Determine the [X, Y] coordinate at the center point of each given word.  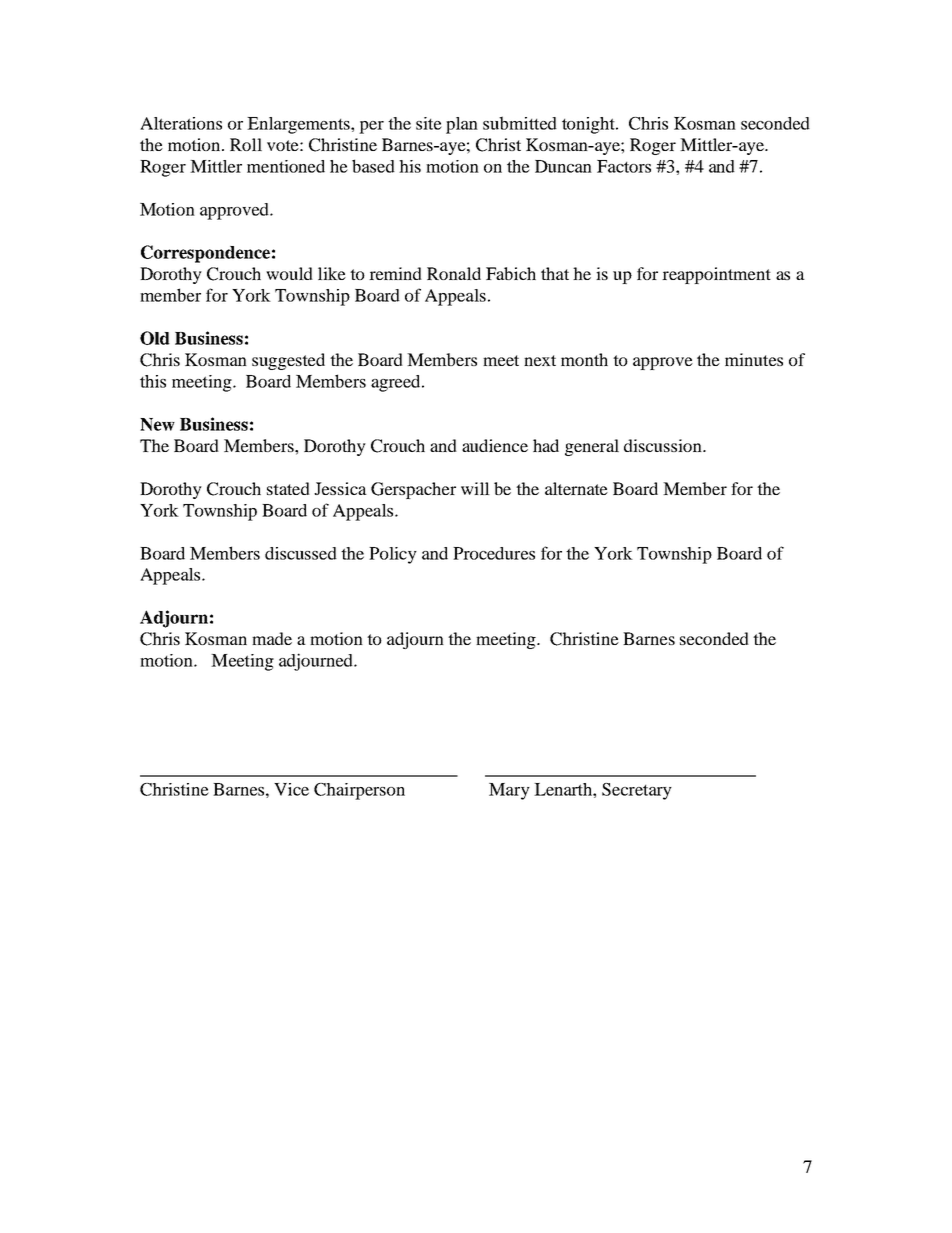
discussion [664, 445]
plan [462, 125]
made [272, 638]
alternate [576, 488]
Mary [509, 791]
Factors [624, 166]
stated [288, 488]
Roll [246, 144]
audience [495, 445]
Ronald [454, 273]
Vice [291, 789]
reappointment [716, 275]
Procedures [494, 553]
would [289, 273]
